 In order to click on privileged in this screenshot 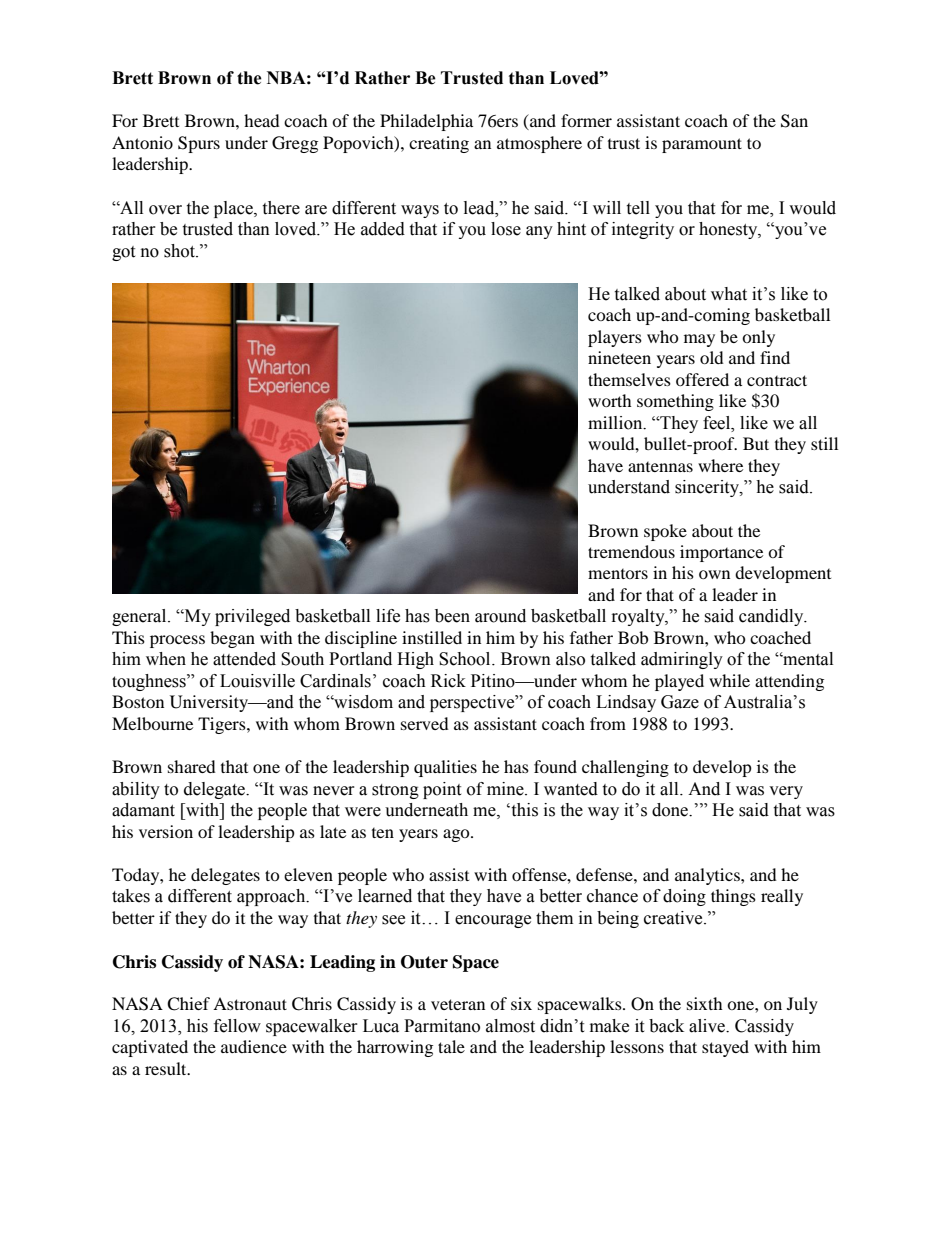, I will do `click(252, 617)`.
